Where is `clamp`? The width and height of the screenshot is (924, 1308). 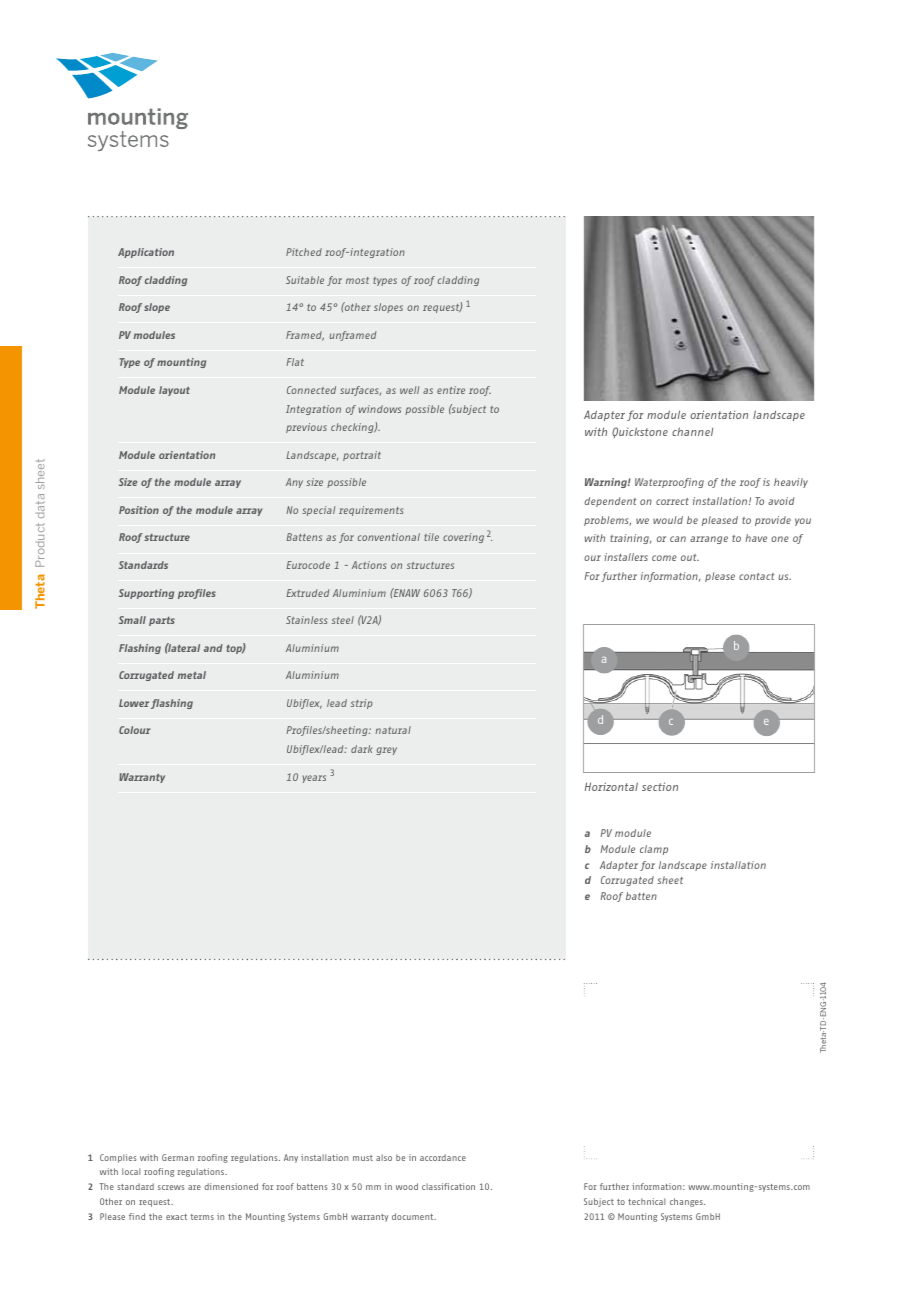 clamp is located at coordinates (654, 850).
